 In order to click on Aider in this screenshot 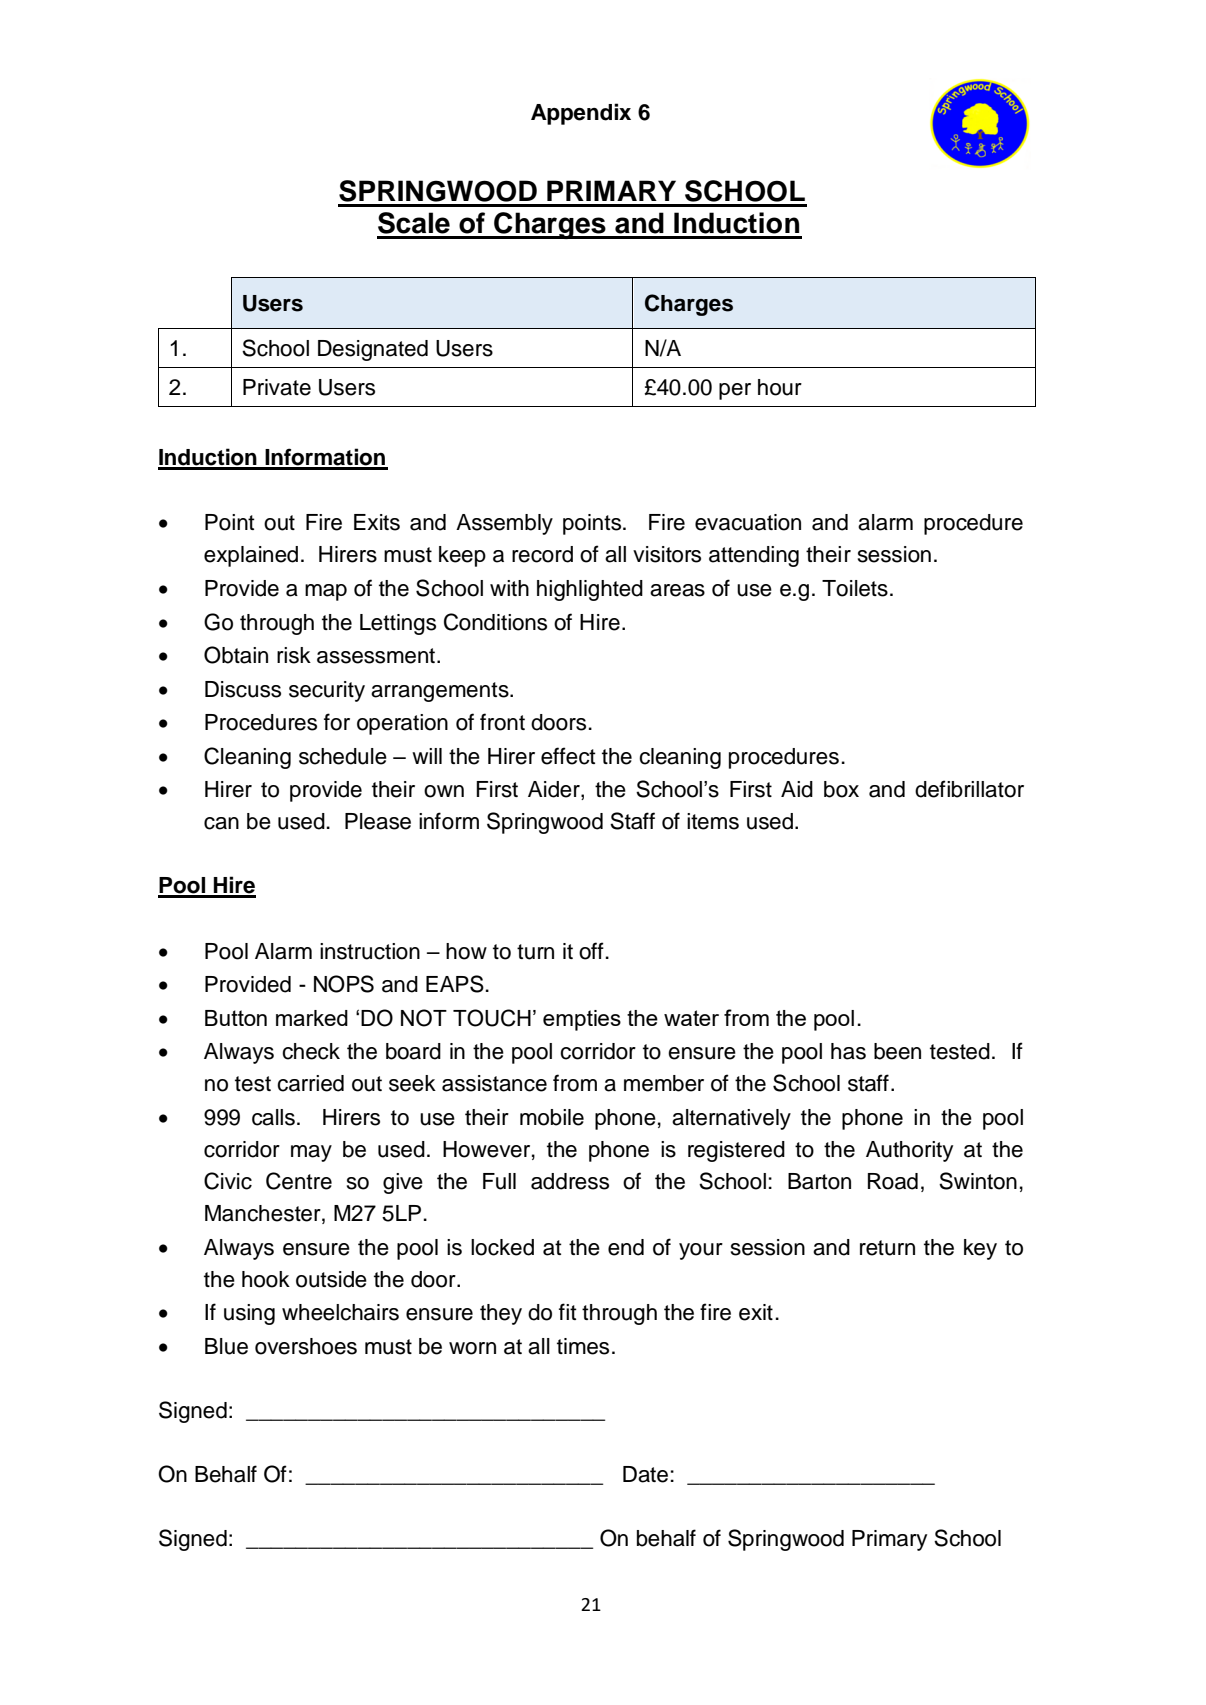, I will do `click(555, 790)`.
